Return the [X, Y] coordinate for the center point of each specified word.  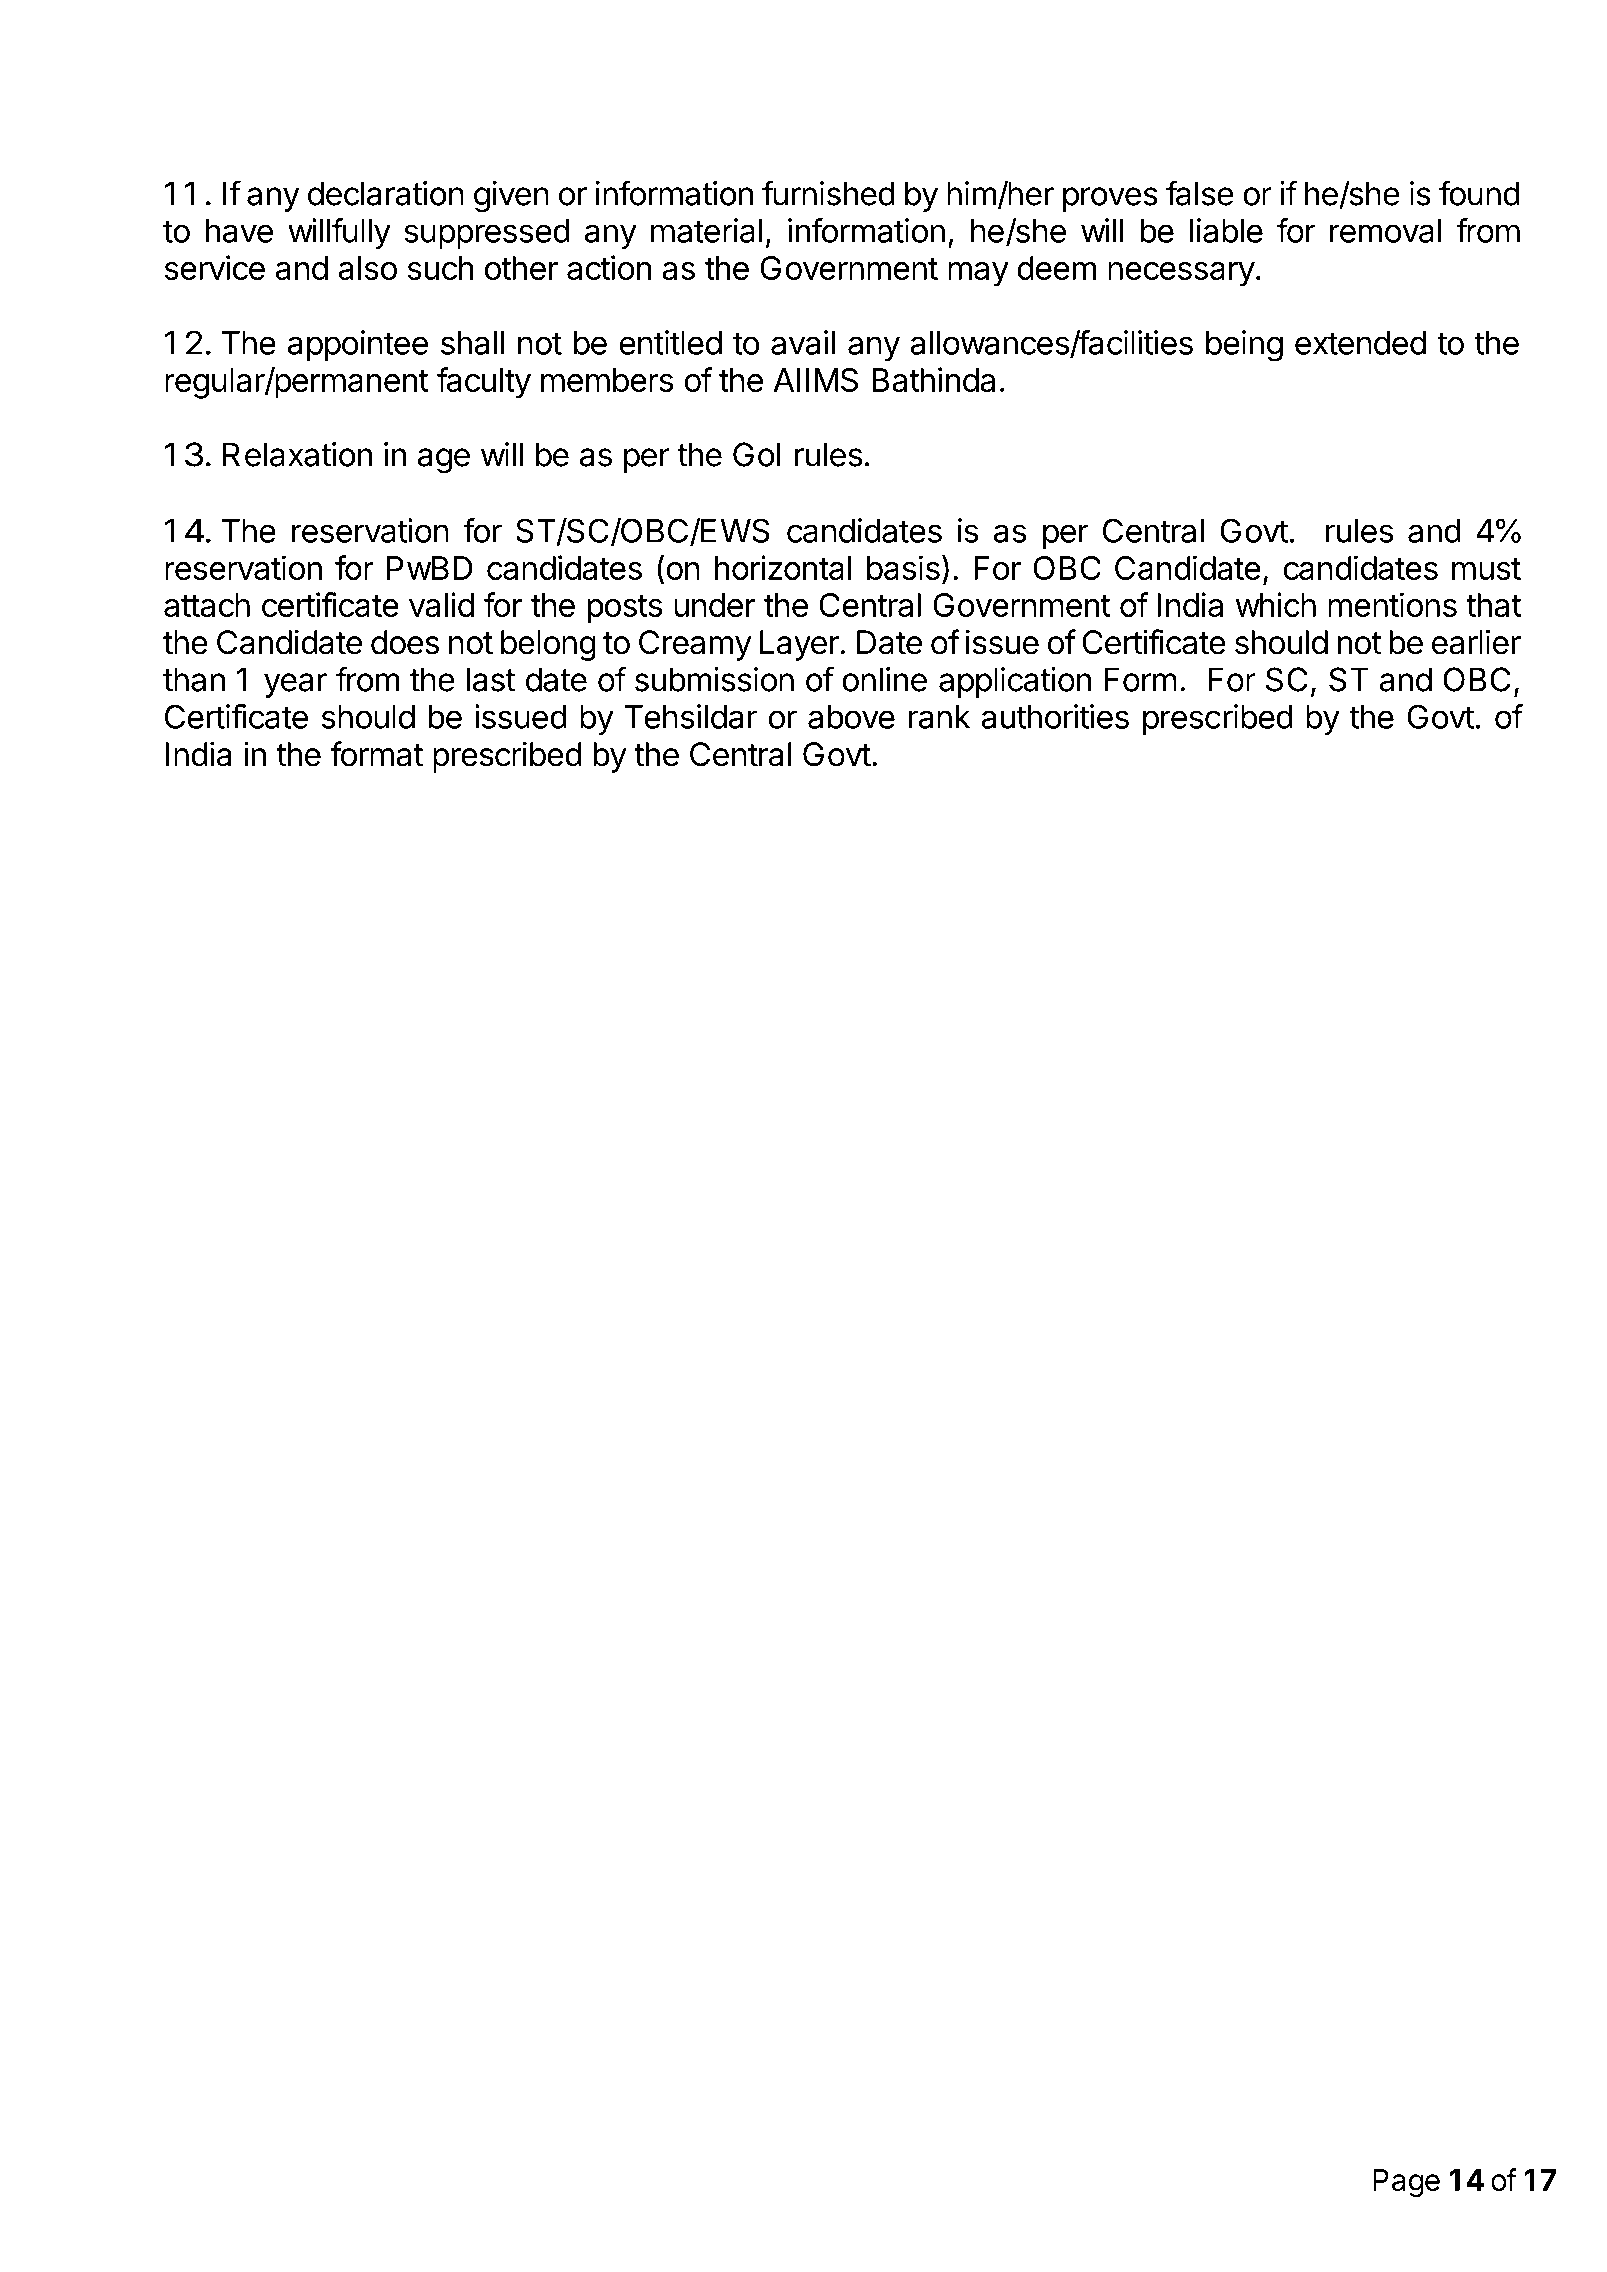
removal [1385, 231]
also [368, 268]
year [295, 685]
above [851, 717]
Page [1406, 2183]
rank [939, 717]
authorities [1055, 716]
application [1015, 682]
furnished [828, 193]
